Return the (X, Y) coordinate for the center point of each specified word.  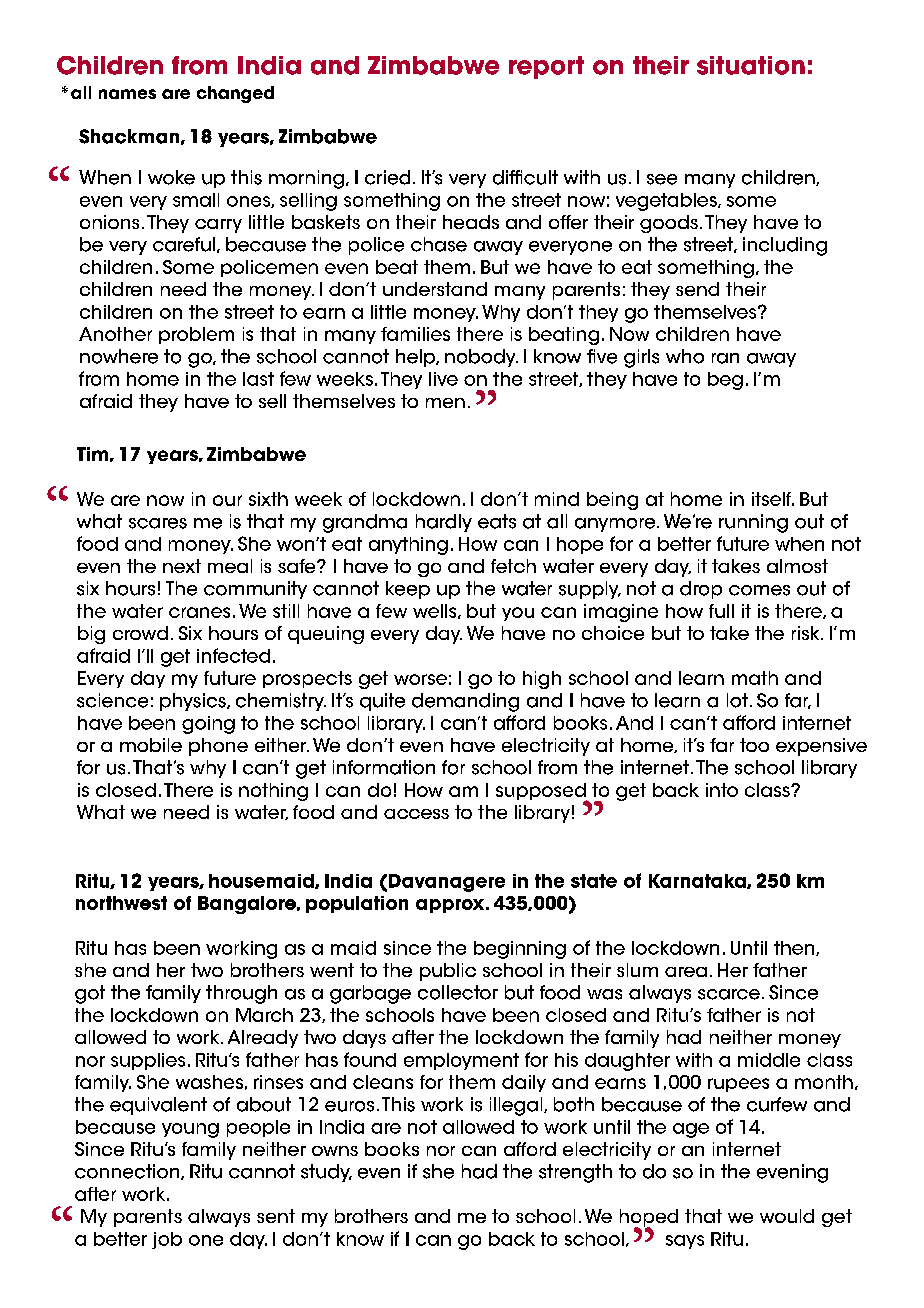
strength (575, 1173)
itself (773, 499)
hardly (444, 523)
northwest (121, 903)
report (546, 67)
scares (158, 523)
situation (751, 65)
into (722, 790)
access (416, 814)
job (167, 1240)
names (127, 94)
